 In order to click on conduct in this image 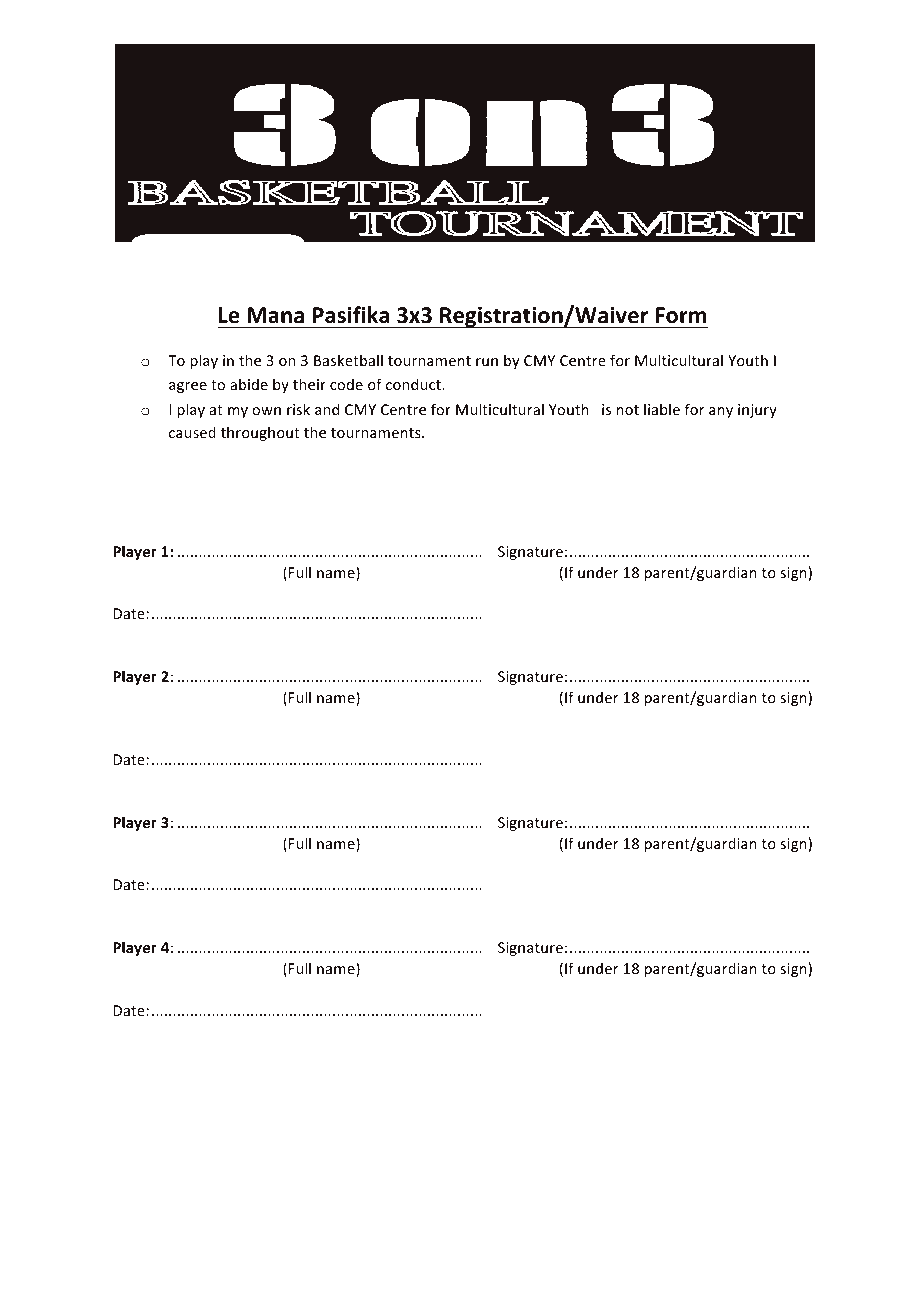, I will do `click(414, 384)`.
